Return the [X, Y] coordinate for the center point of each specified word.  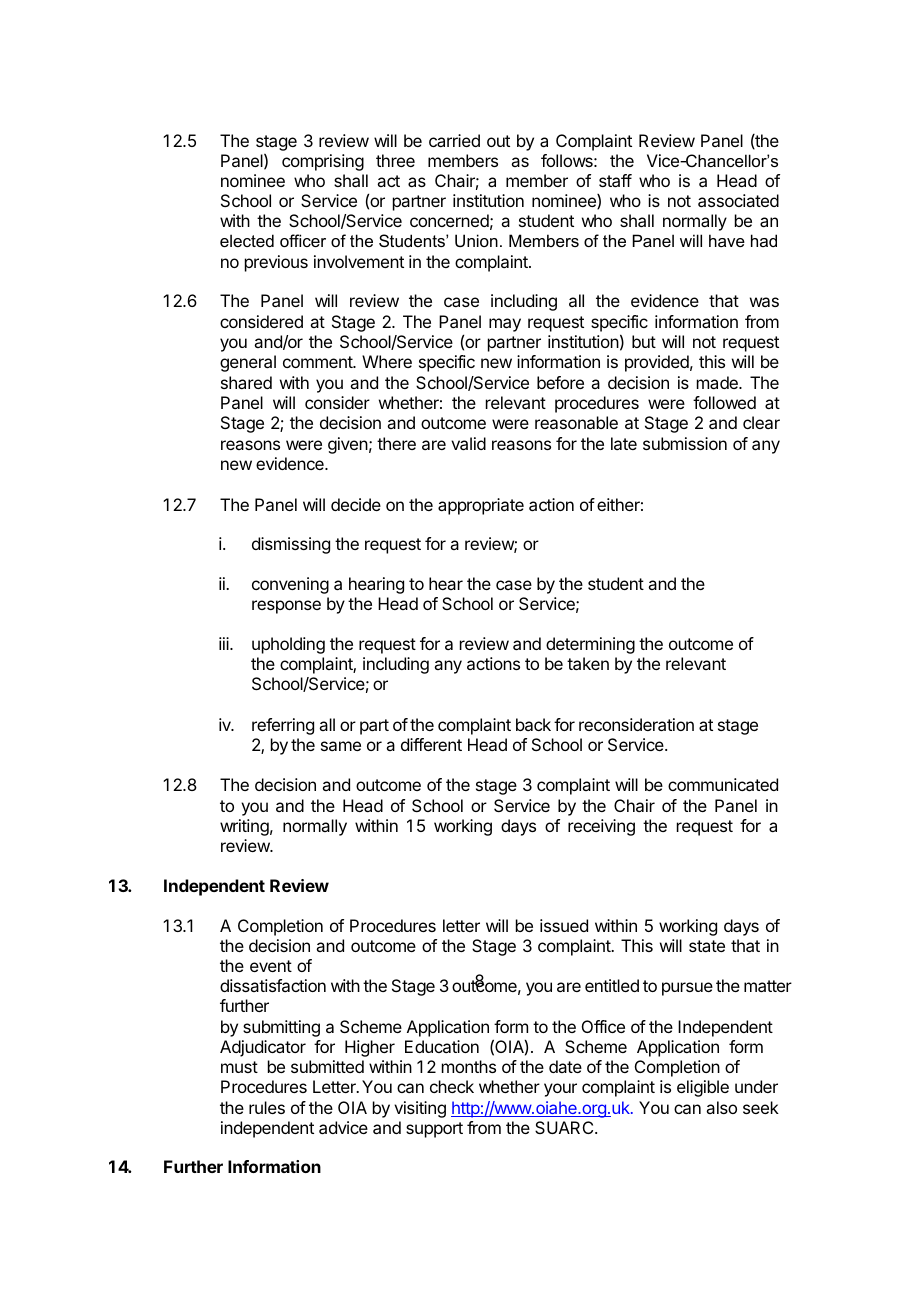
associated [738, 200]
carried [454, 140]
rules [267, 1107]
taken [588, 663]
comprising [323, 162]
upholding [288, 645]
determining [590, 645]
